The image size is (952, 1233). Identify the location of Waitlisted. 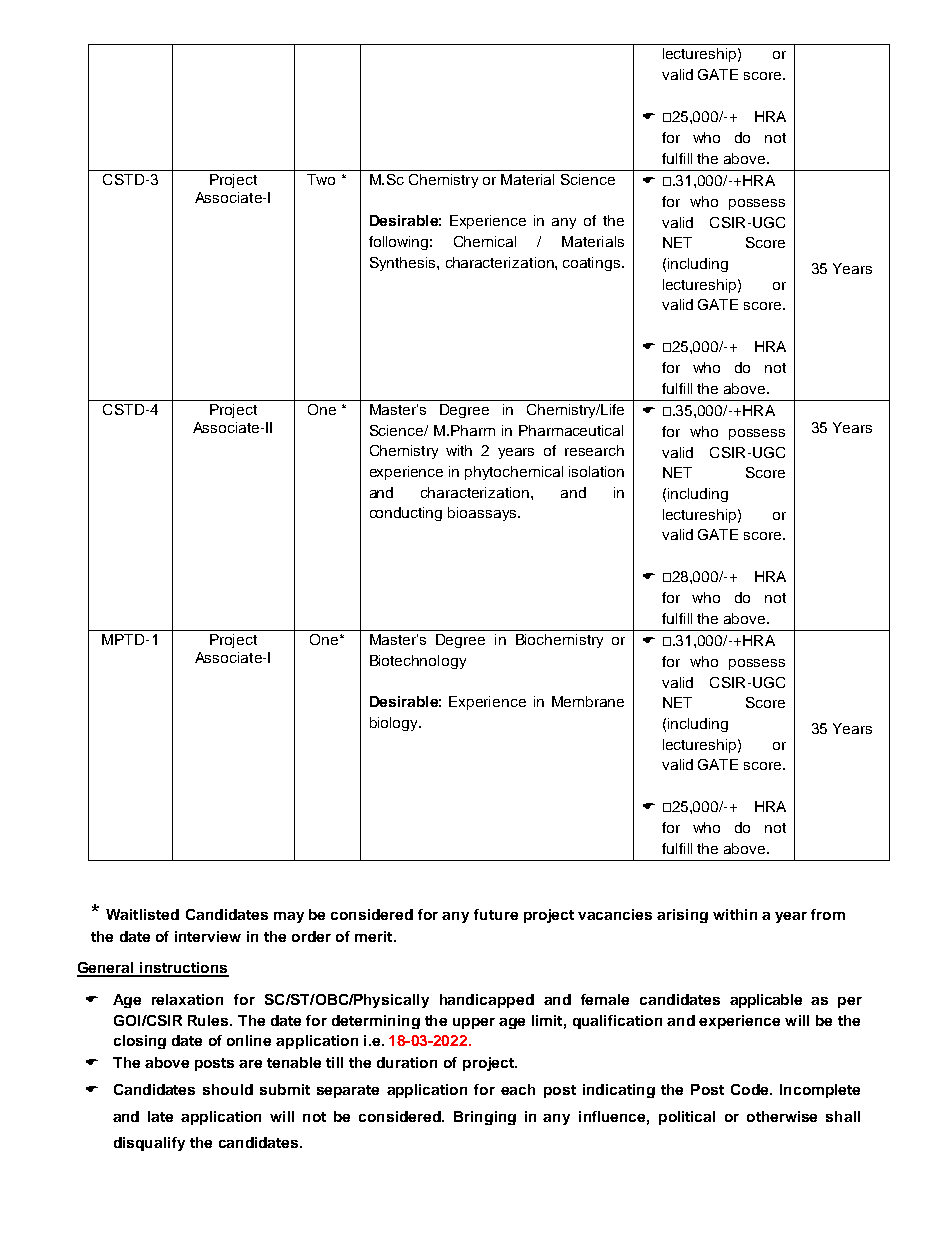
(142, 914).
